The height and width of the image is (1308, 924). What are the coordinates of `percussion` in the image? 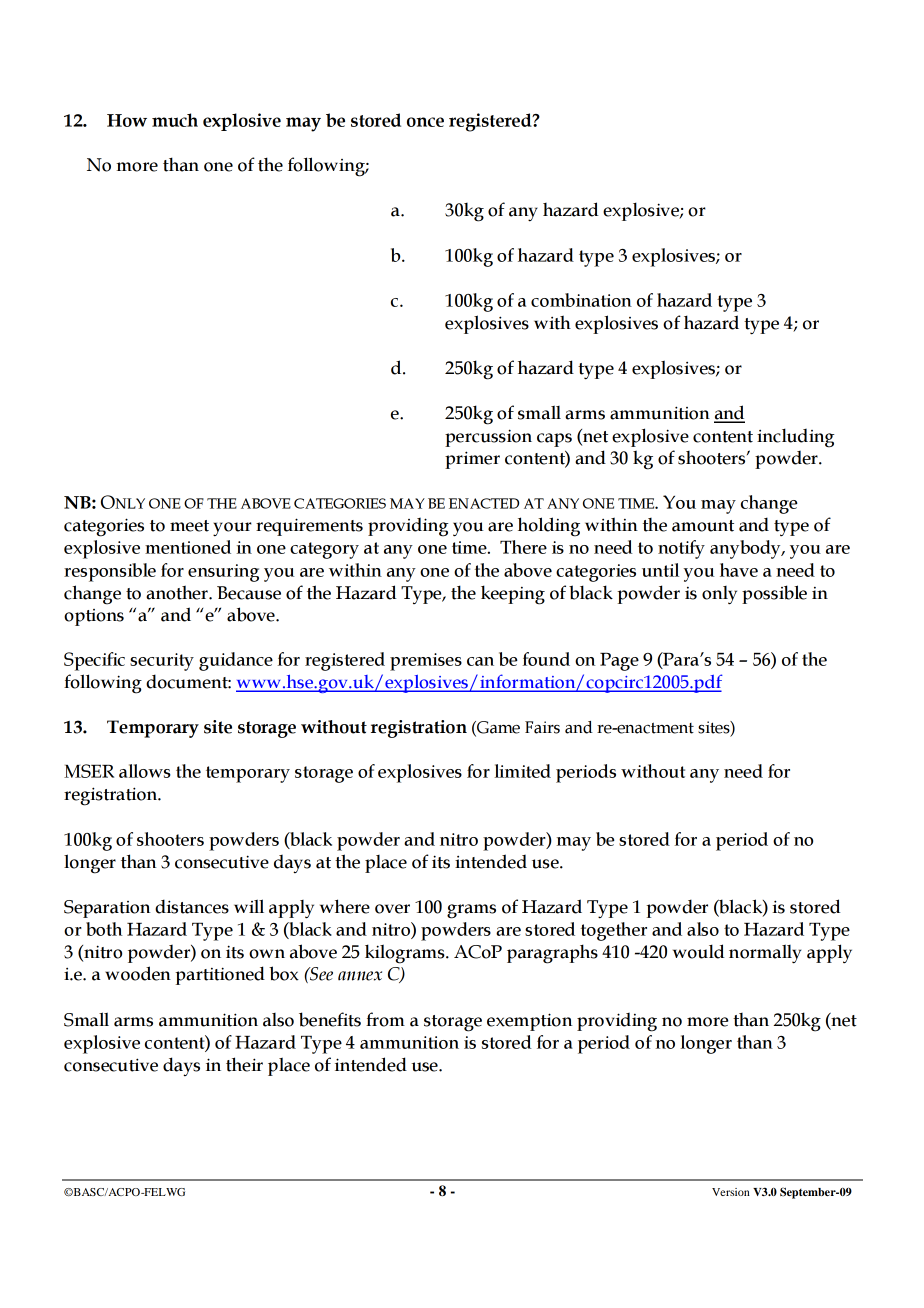 It's located at (488, 438).
